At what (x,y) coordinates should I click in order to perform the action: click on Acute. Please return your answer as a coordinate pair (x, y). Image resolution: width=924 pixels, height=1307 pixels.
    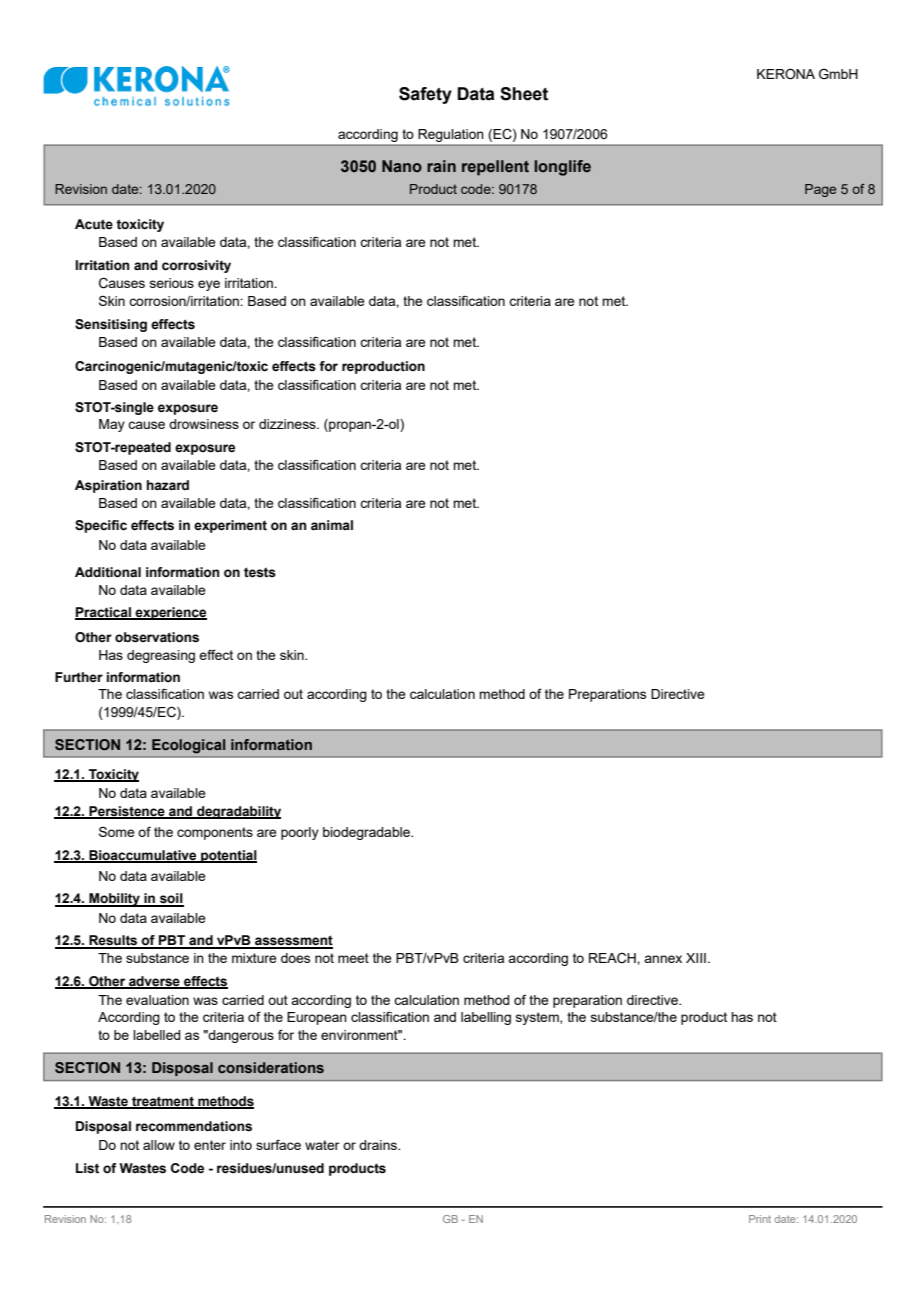
    Looking at the image, I should click on (94, 224).
